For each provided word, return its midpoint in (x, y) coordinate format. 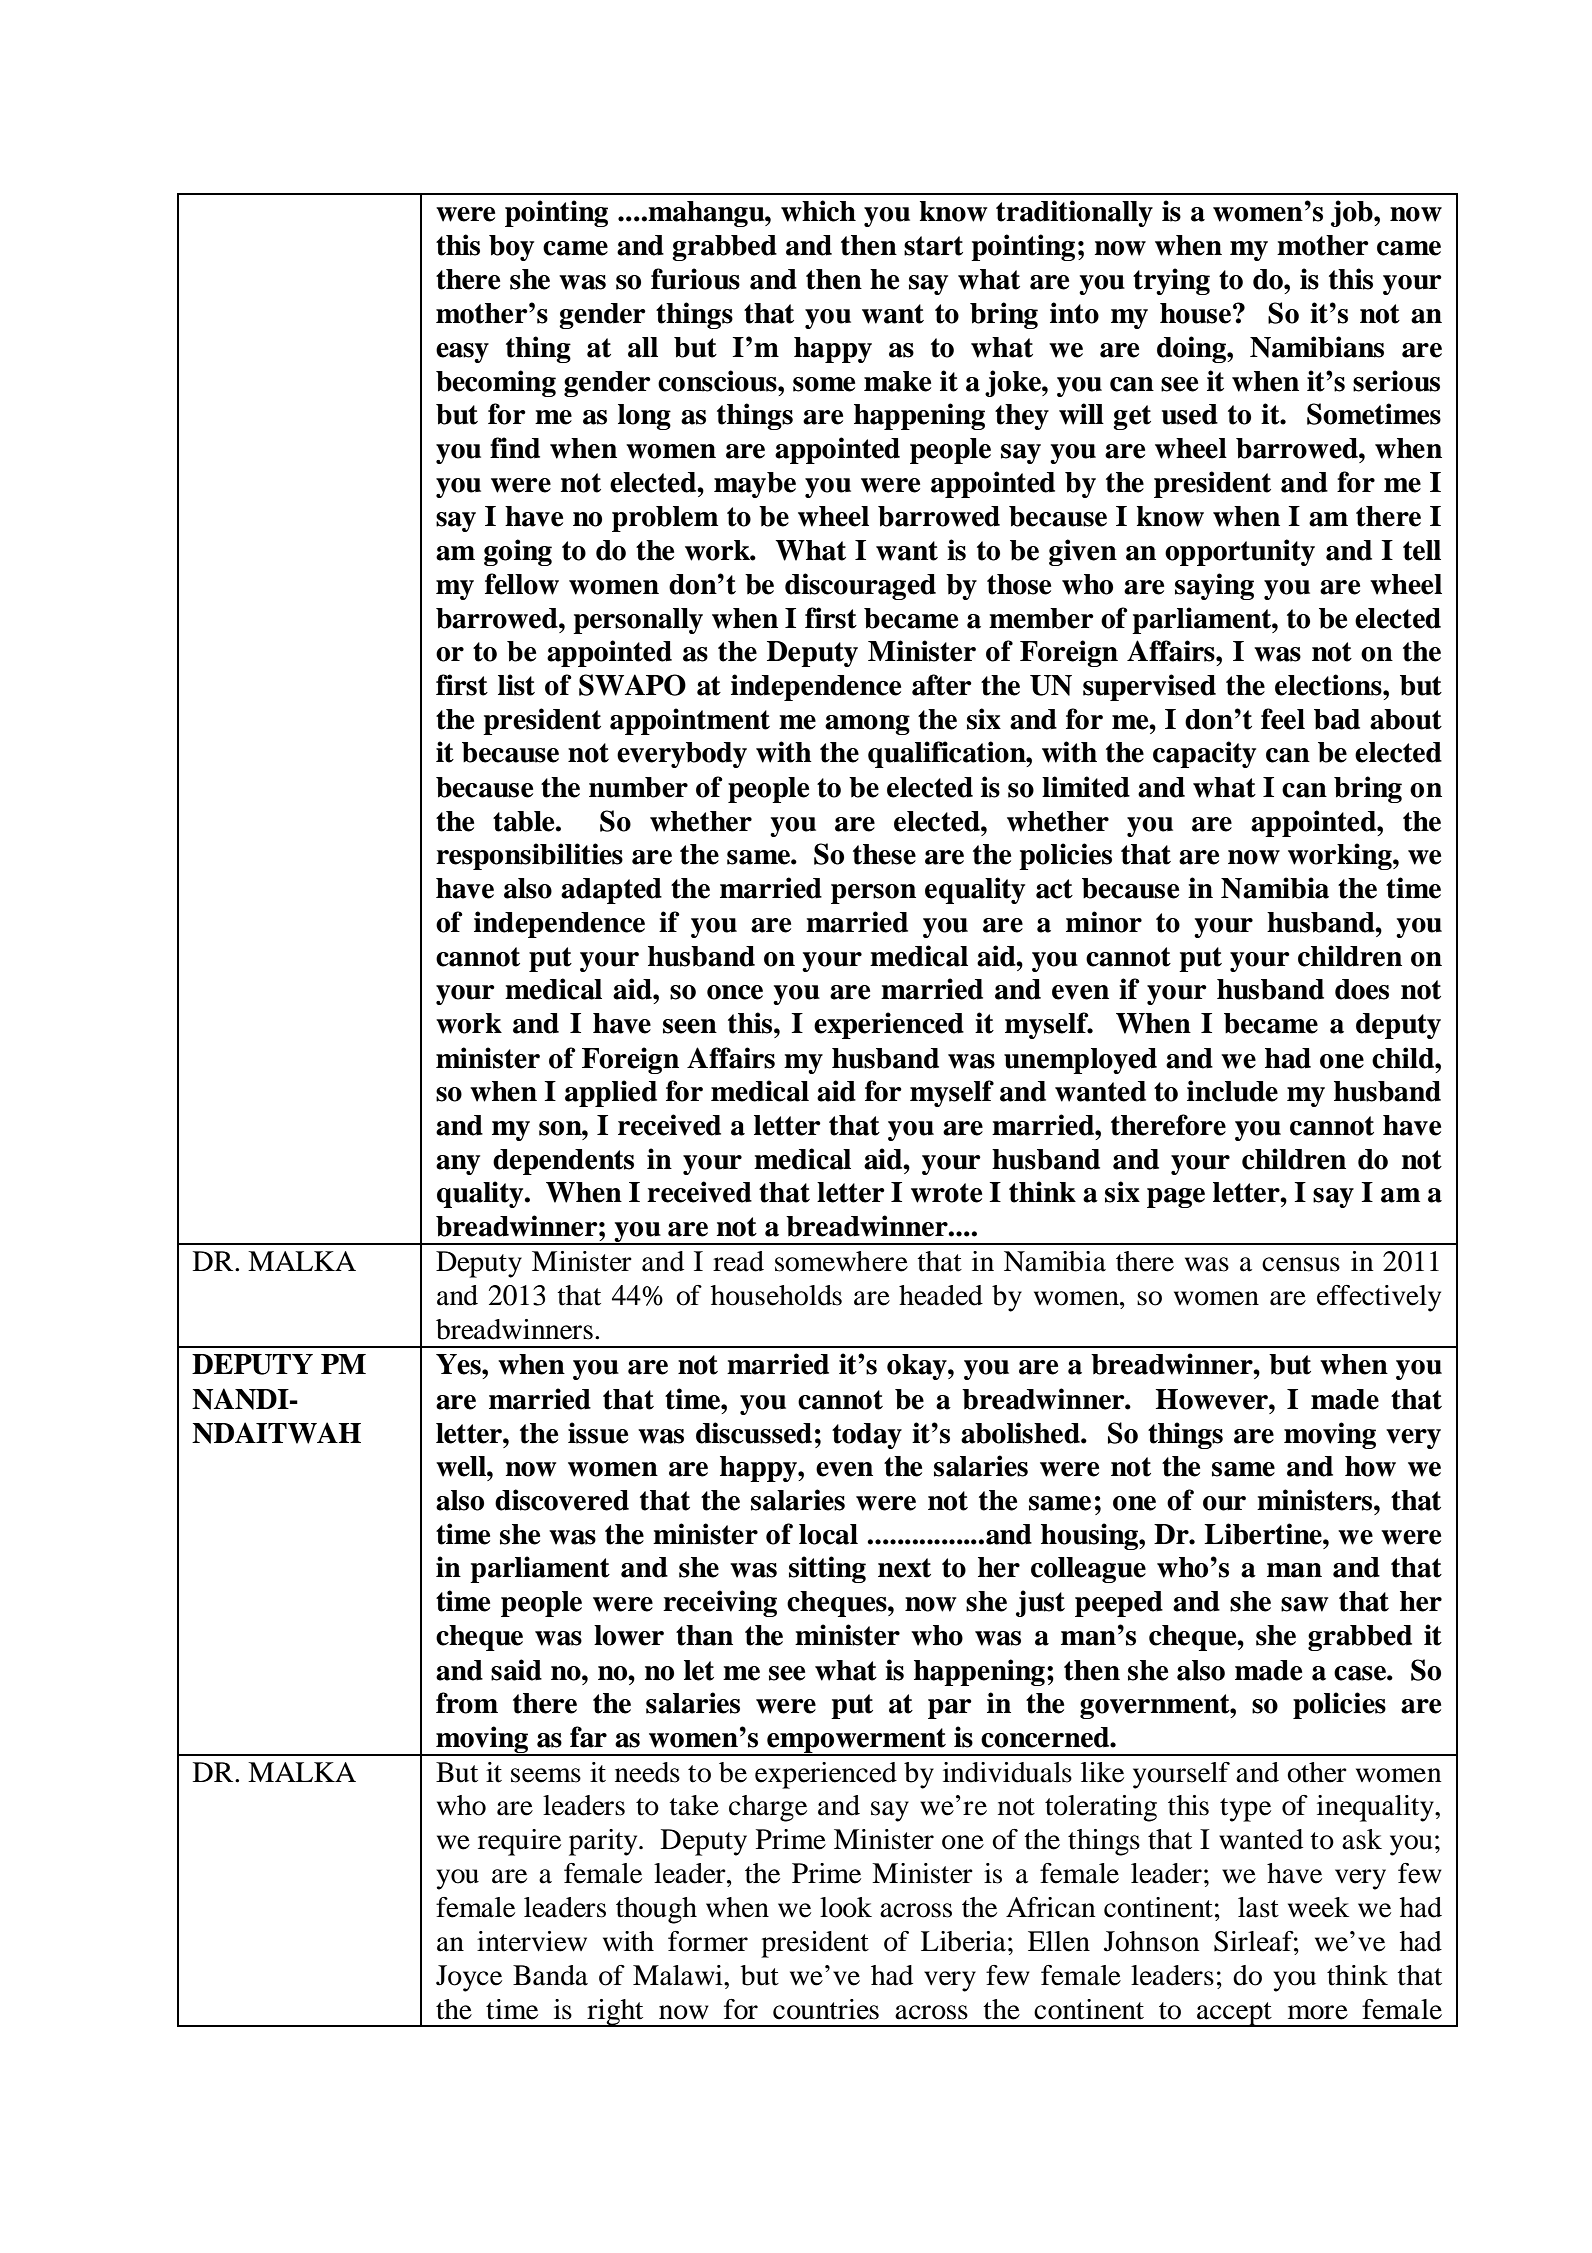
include (1232, 1091)
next (904, 1568)
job (1353, 213)
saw (1304, 1604)
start (933, 246)
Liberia (963, 1941)
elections (1329, 685)
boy (511, 248)
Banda (550, 1975)
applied (611, 1093)
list (516, 685)
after (942, 685)
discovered (562, 1500)
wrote (946, 1193)
